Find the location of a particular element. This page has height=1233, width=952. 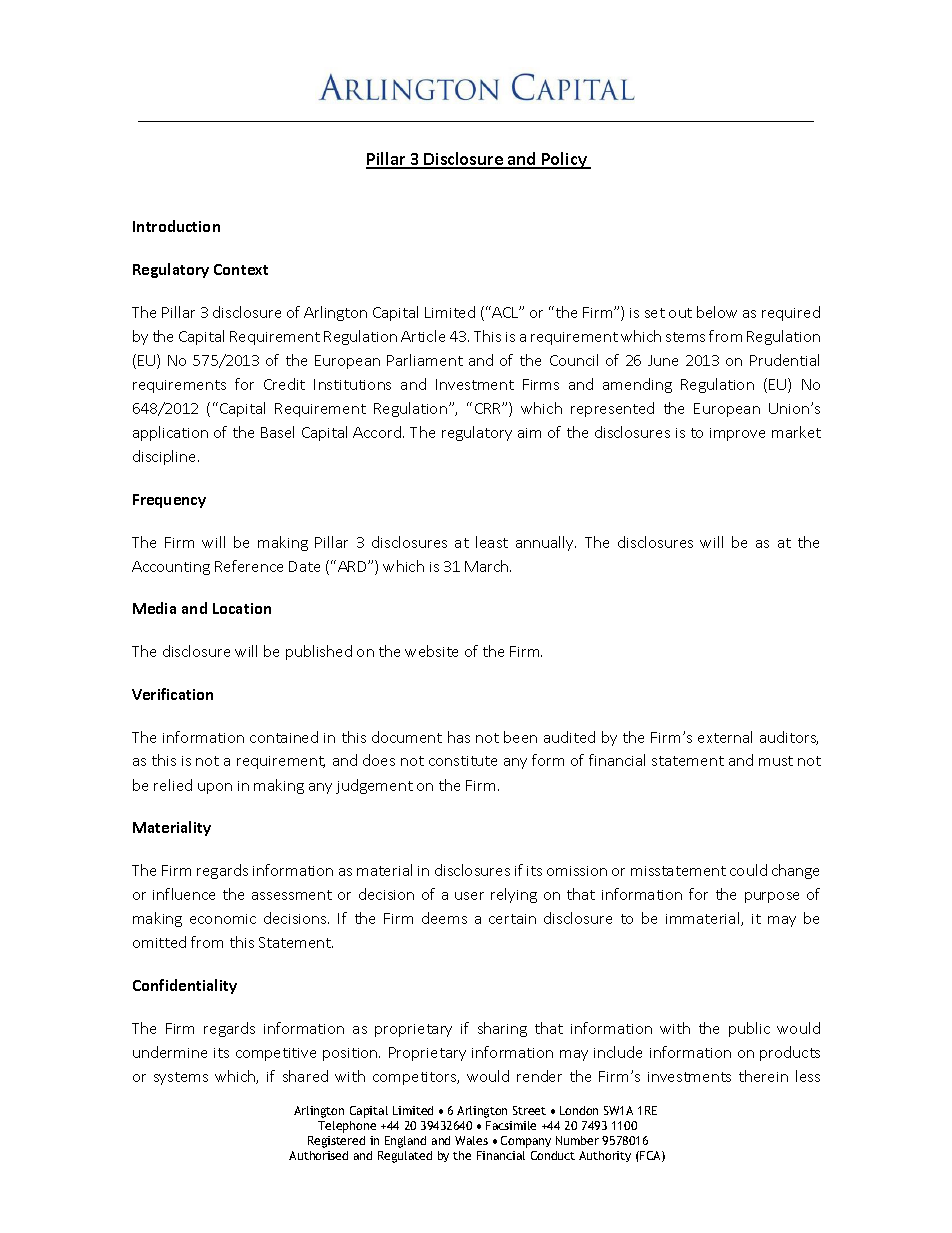

Authorised is located at coordinates (318, 1155).
